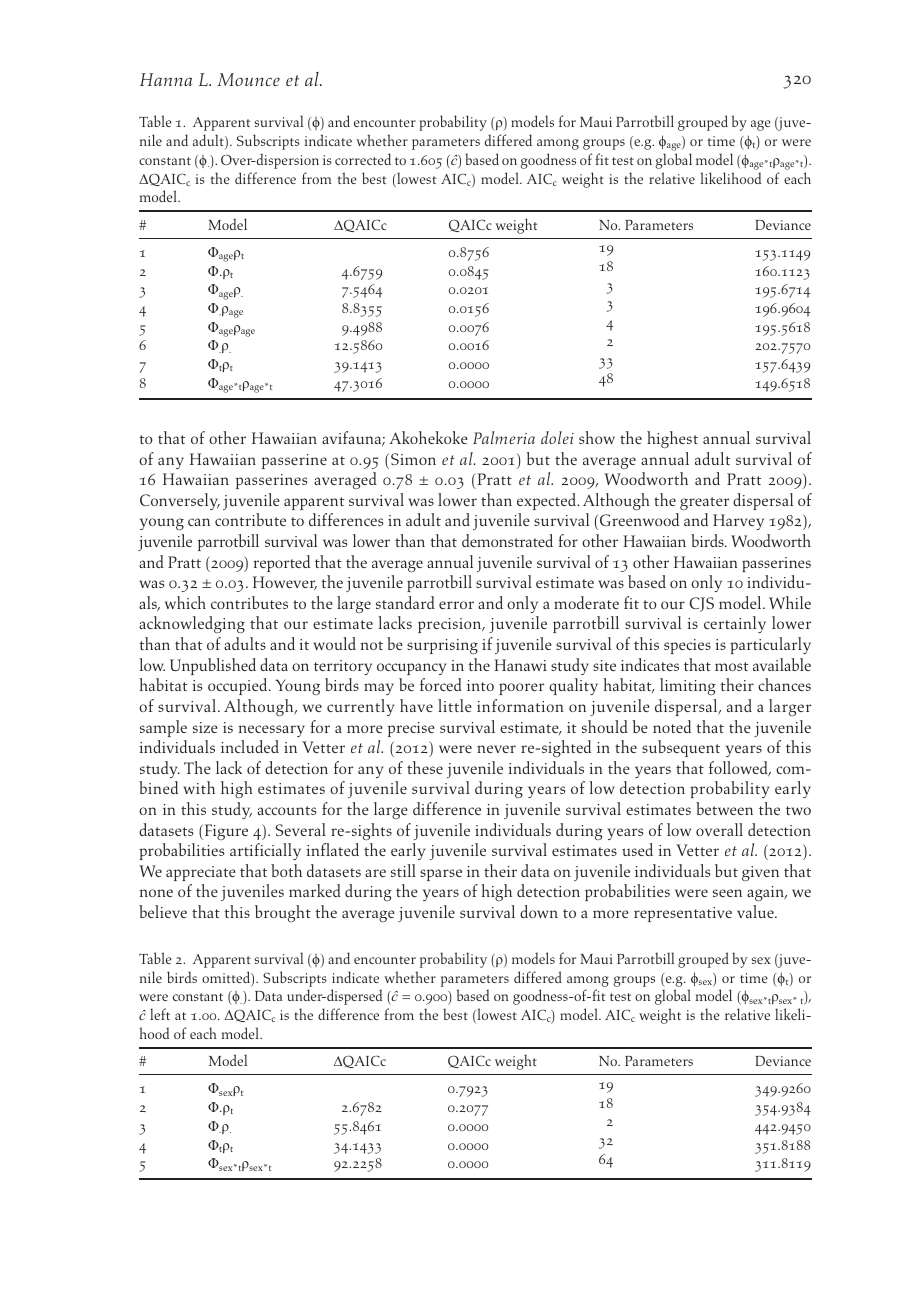  What do you see at coordinates (704, 503) in the screenshot?
I see `greater` at bounding box center [704, 503].
